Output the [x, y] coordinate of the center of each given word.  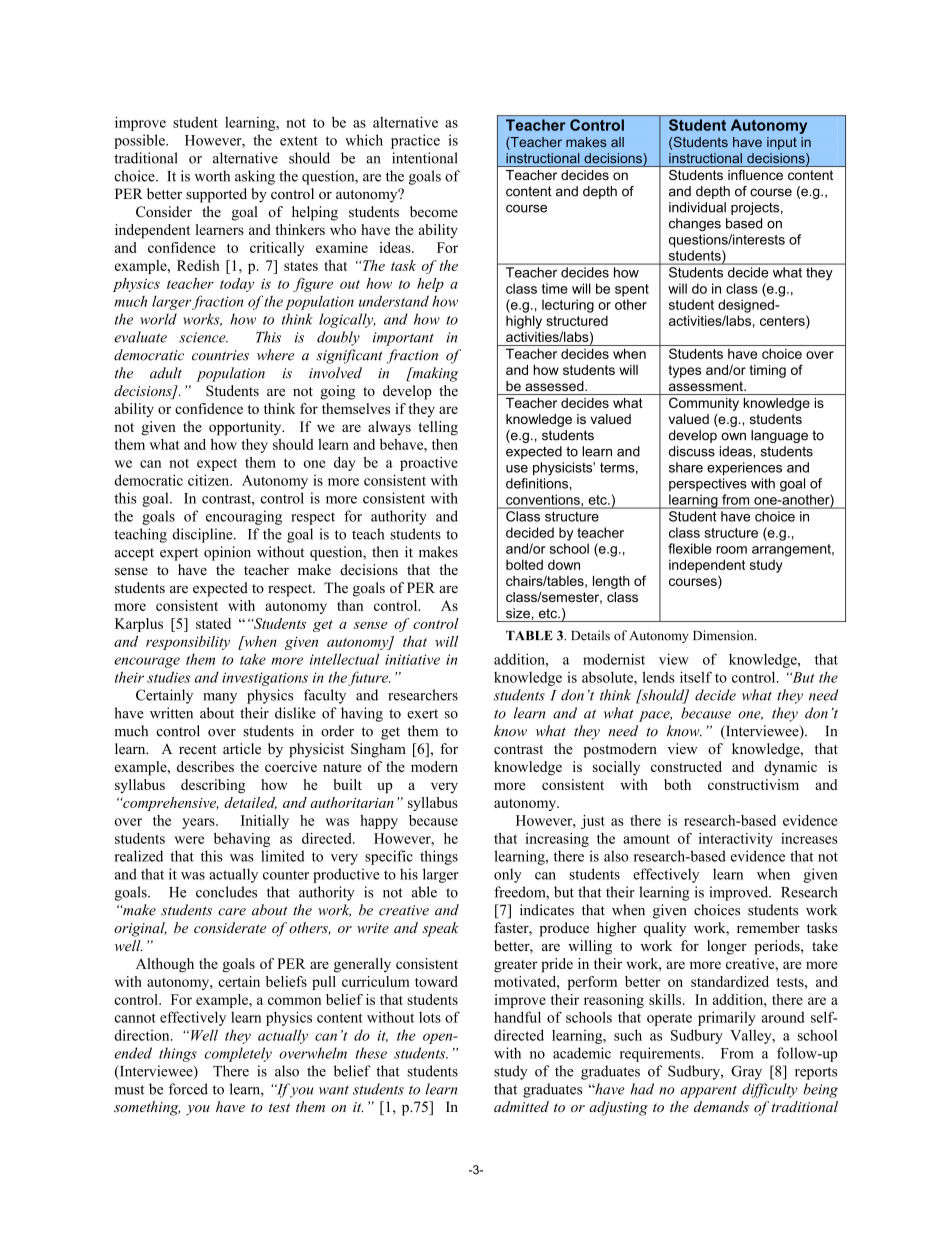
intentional [425, 158]
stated [213, 623]
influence [755, 175]
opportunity [246, 428]
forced [188, 1089]
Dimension [724, 635]
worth [212, 176]
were [189, 840]
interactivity [736, 840]
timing [767, 371]
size [518, 613]
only [508, 875]
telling [438, 428]
